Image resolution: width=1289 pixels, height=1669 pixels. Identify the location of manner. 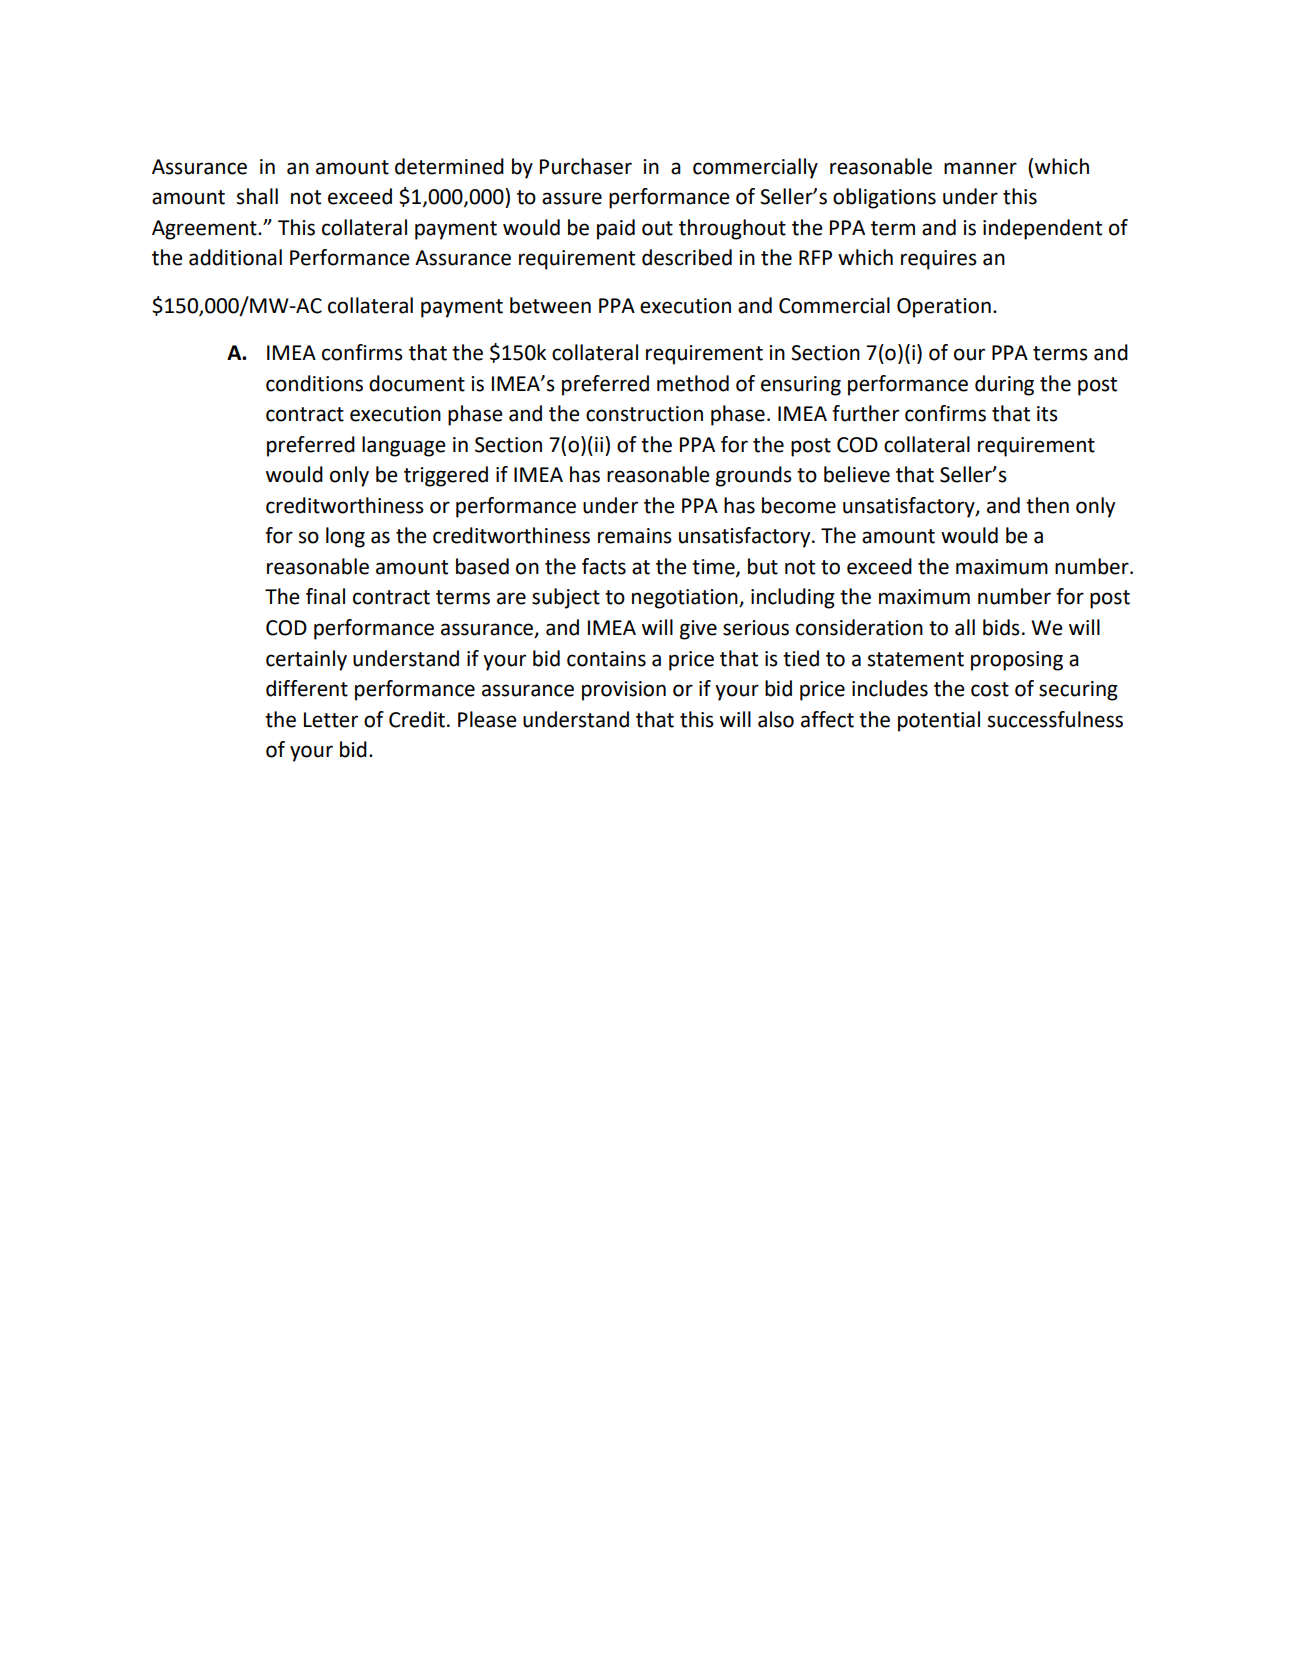
(980, 168).
